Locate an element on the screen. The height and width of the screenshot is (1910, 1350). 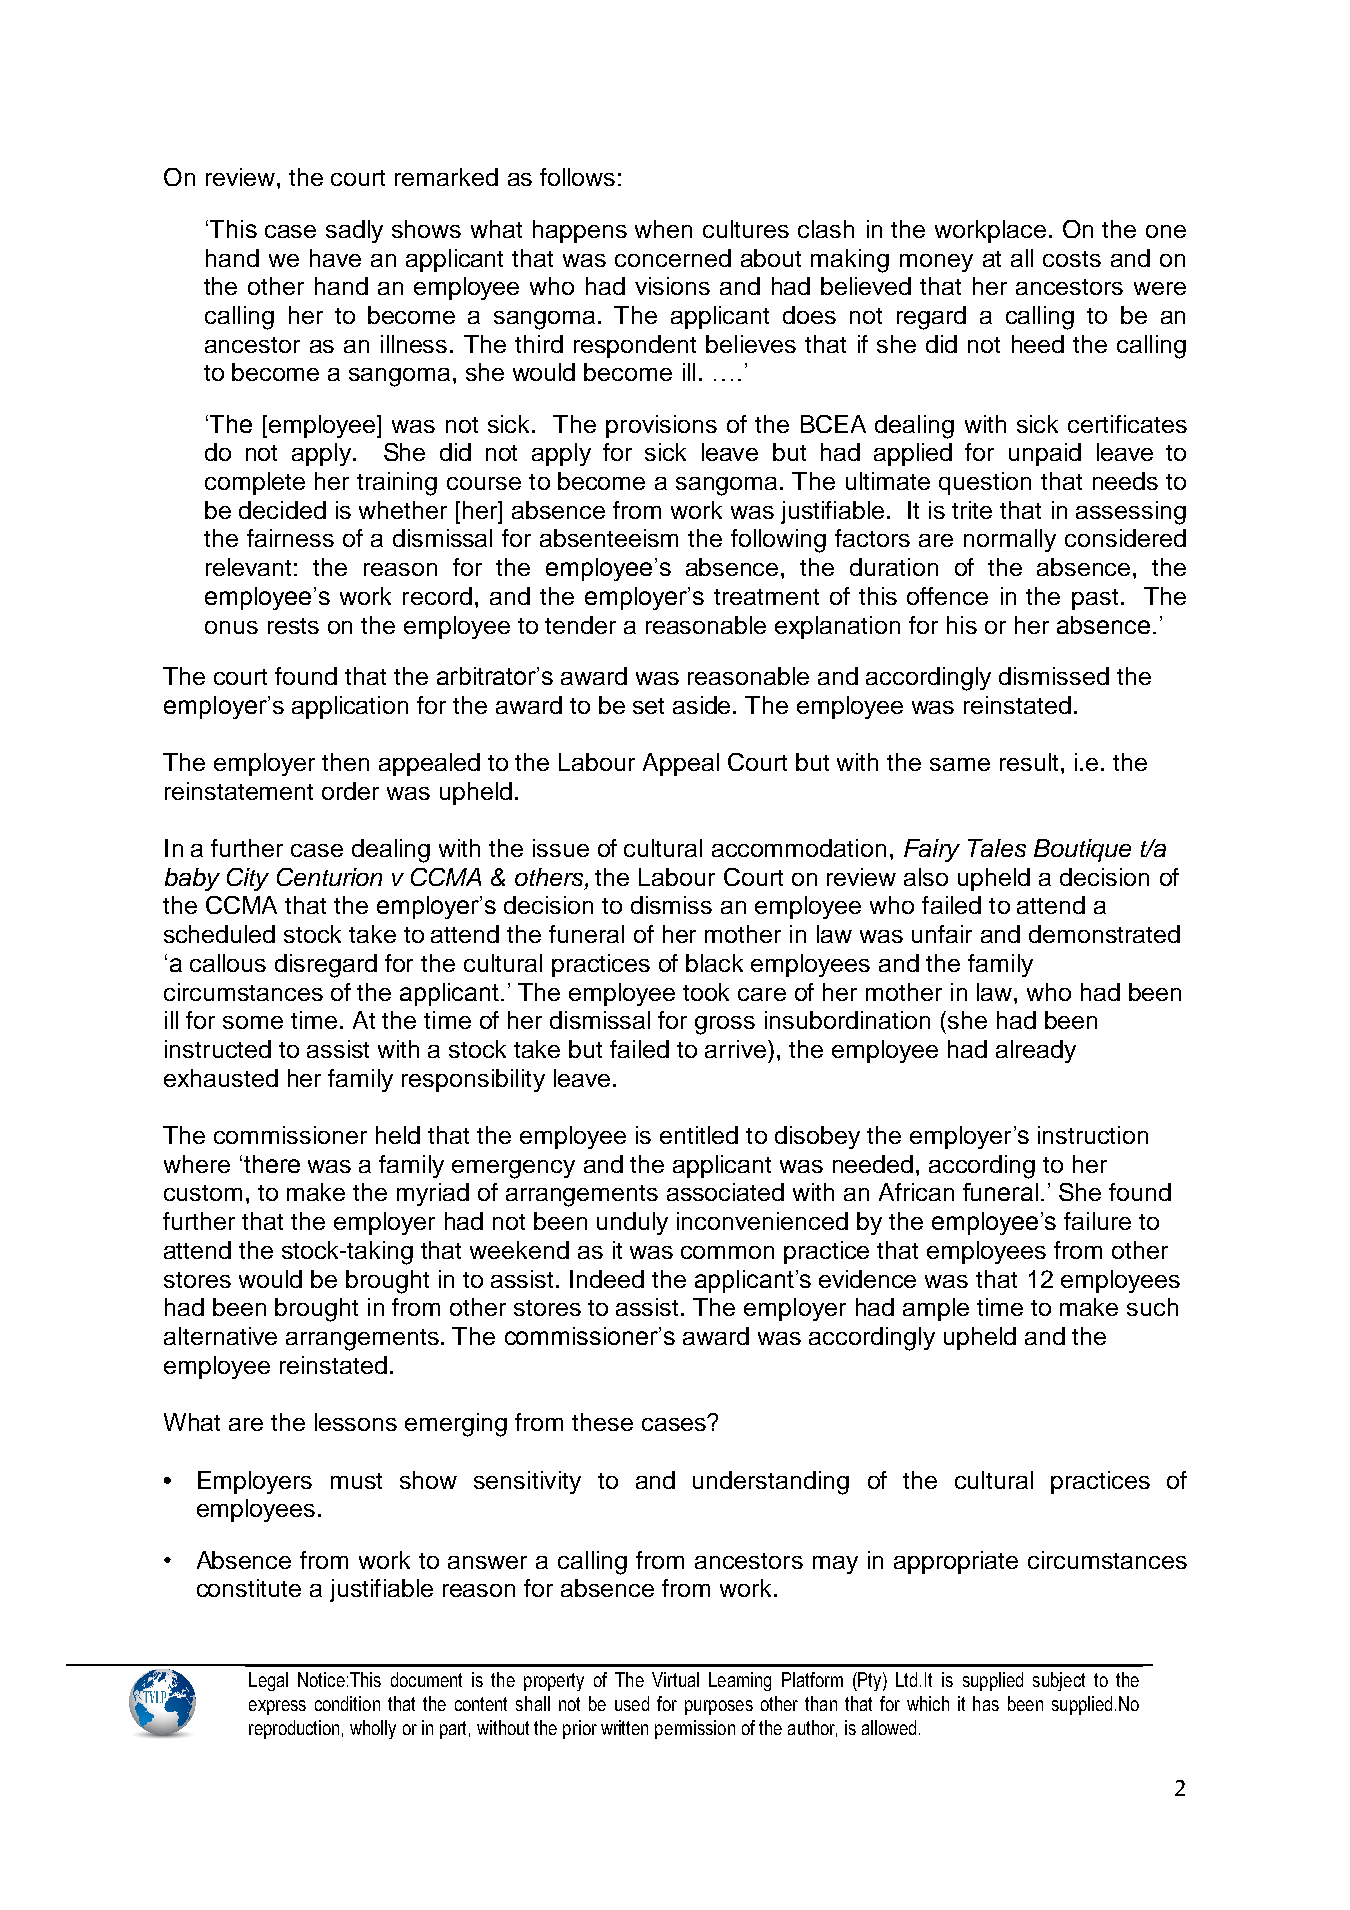
aside is located at coordinates (703, 705).
